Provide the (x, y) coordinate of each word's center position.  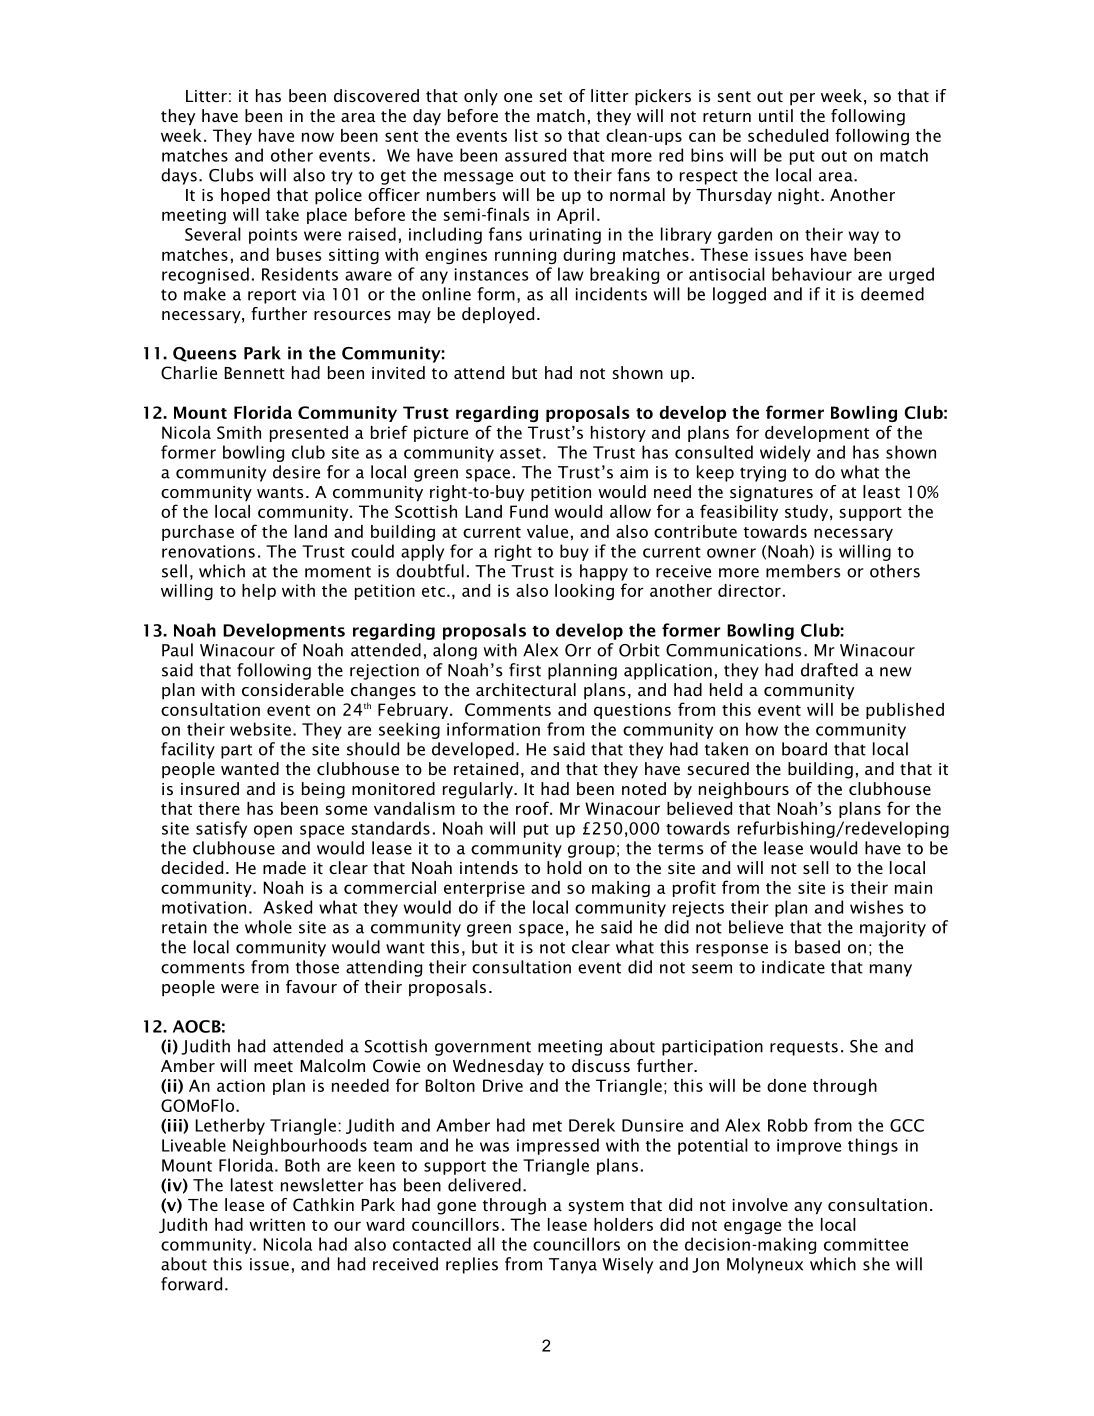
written (277, 1224)
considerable (293, 689)
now (318, 137)
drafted (829, 670)
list (526, 135)
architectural (526, 689)
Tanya (573, 1266)
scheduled (788, 135)
